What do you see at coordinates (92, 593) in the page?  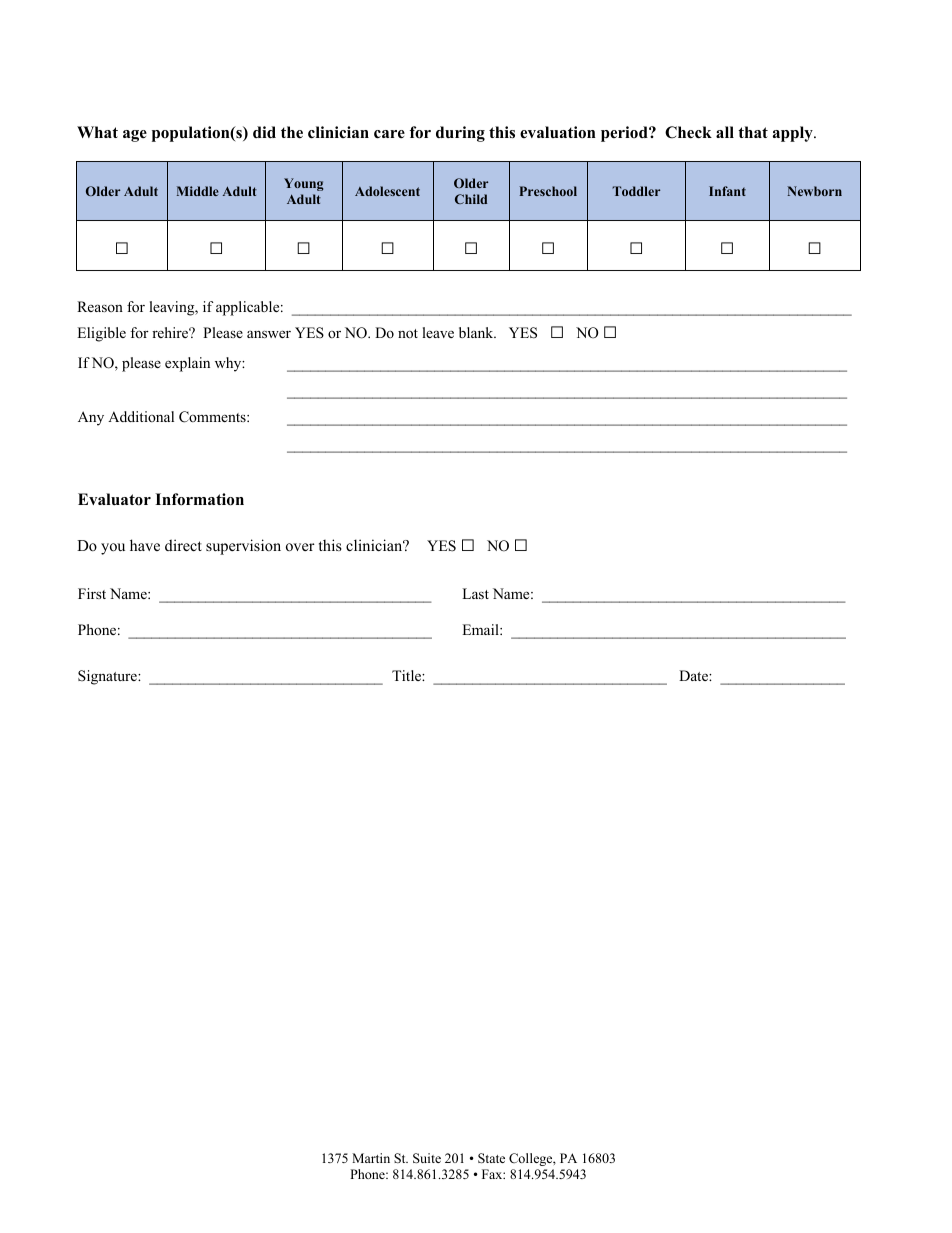 I see `First` at bounding box center [92, 593].
